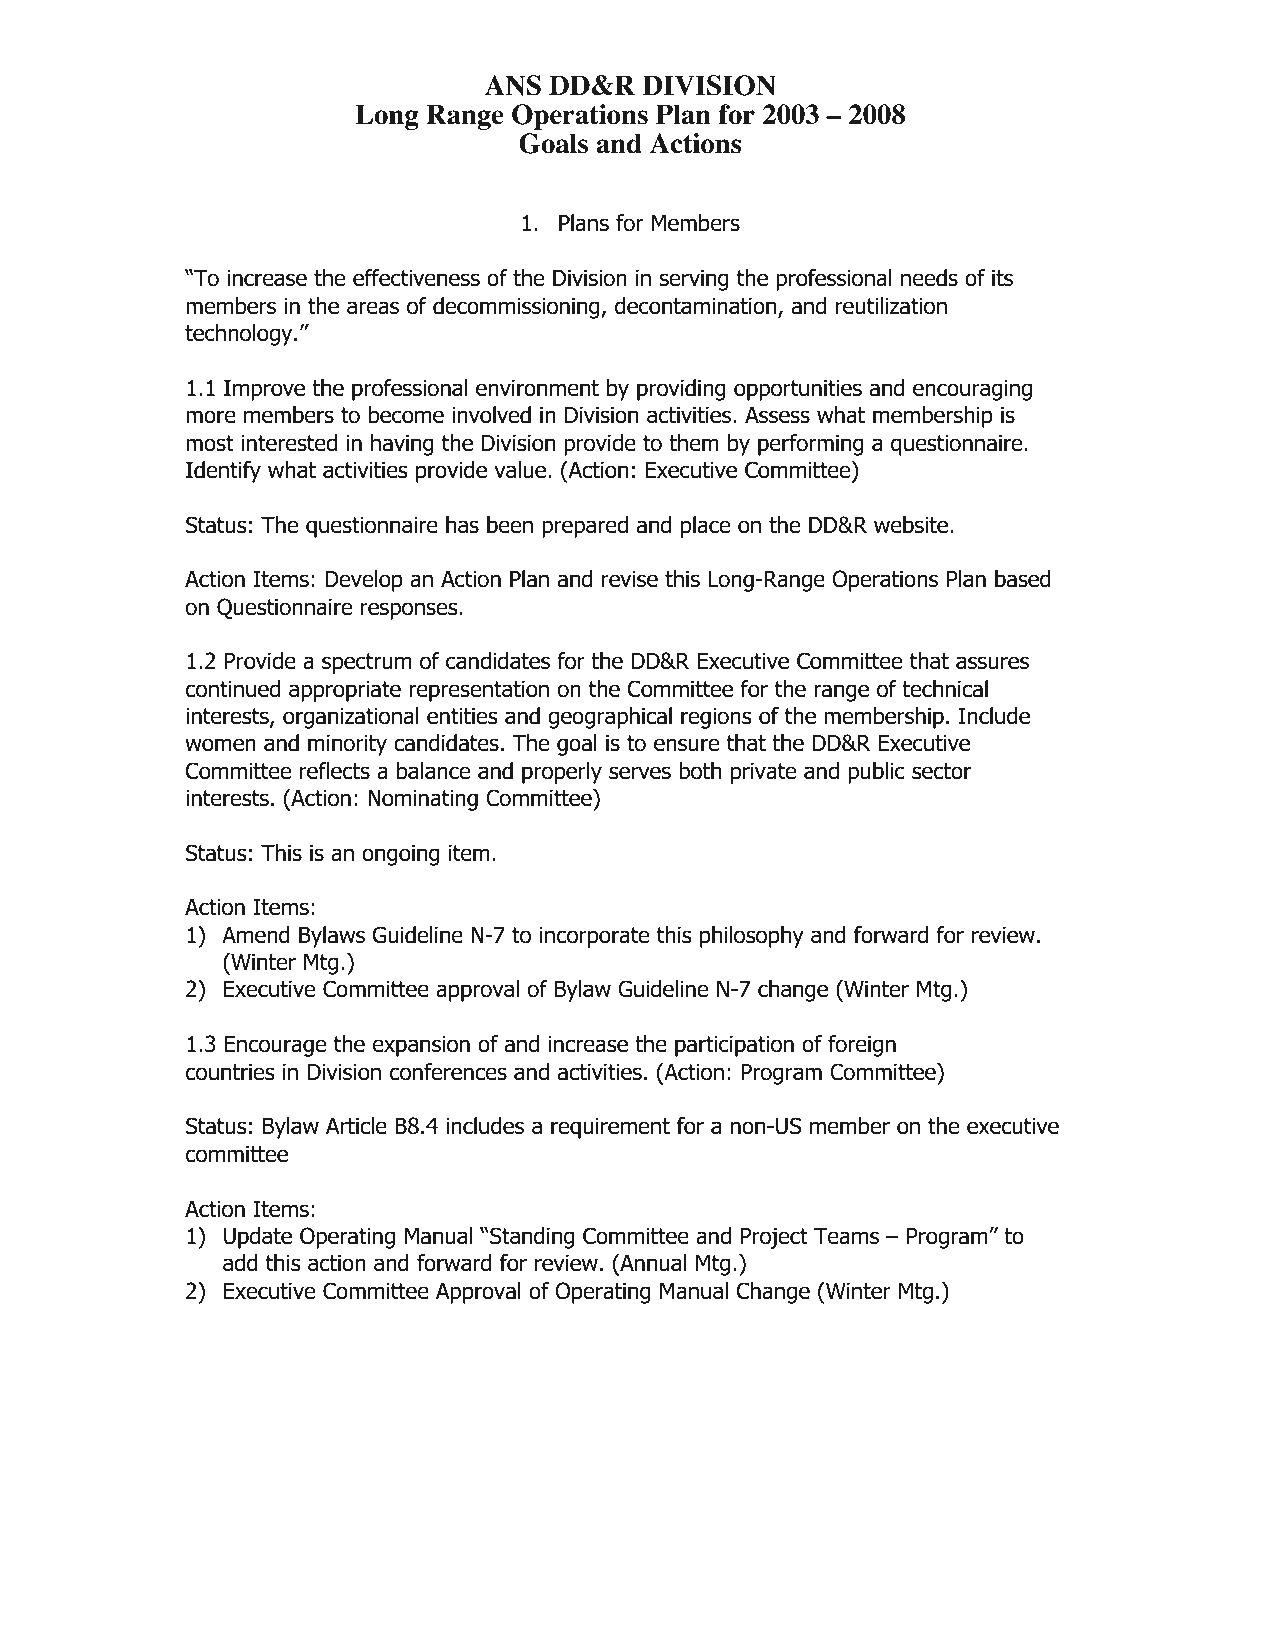  I want to click on areas, so click(373, 308).
